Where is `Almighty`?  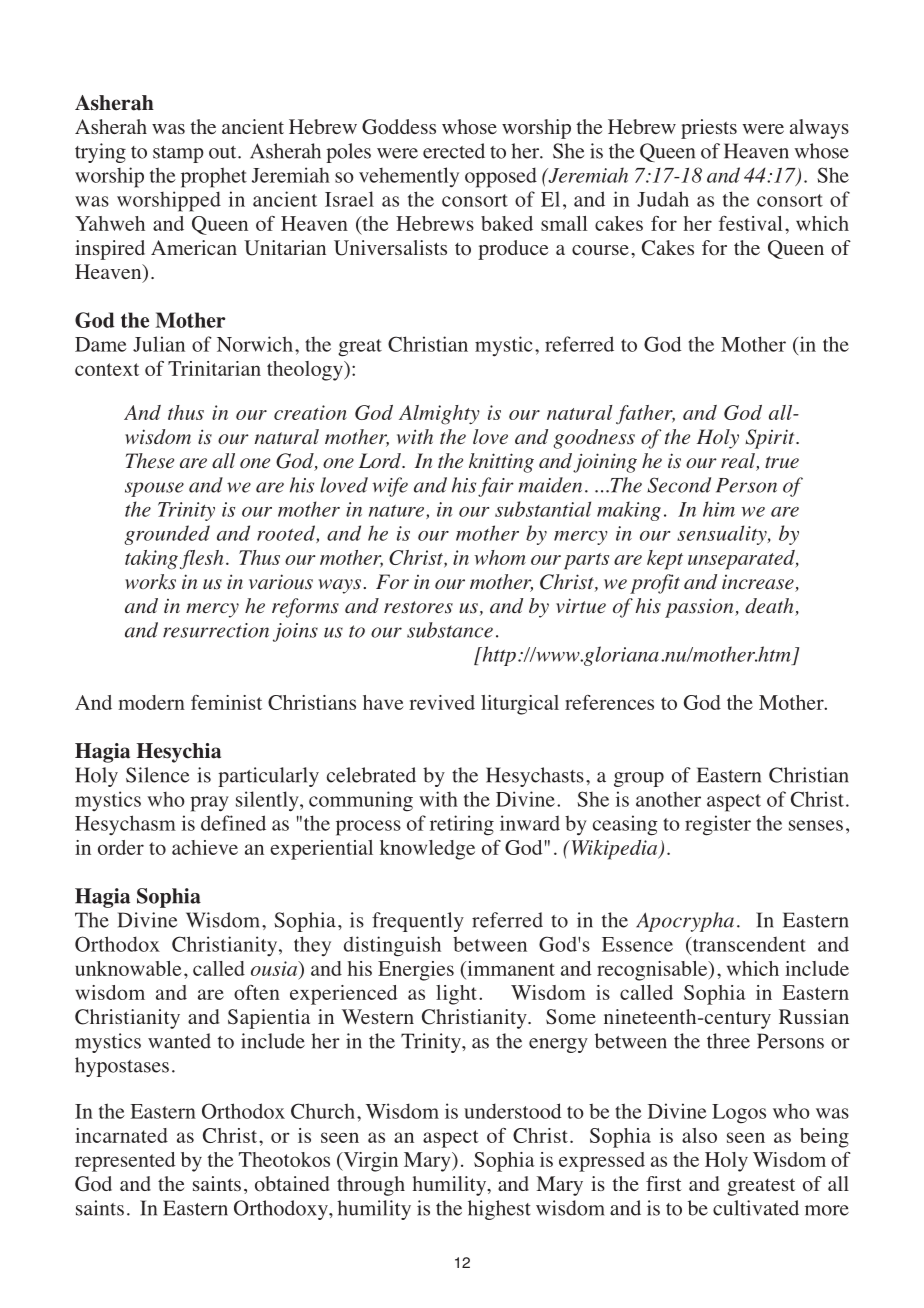 Almighty is located at coordinates (439, 415).
